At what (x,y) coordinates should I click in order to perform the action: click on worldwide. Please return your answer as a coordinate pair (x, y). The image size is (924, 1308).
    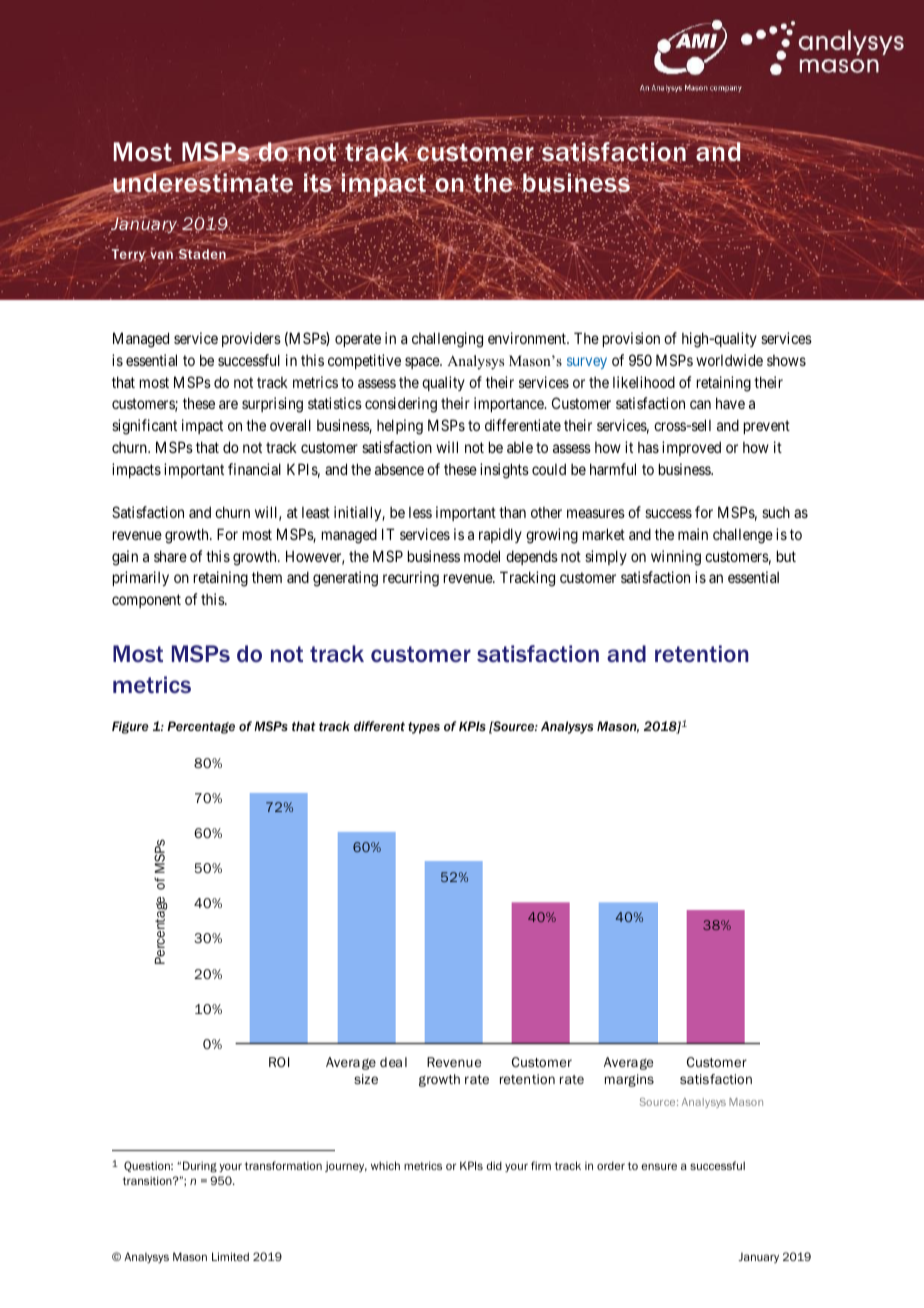
    Looking at the image, I should click on (729, 360).
